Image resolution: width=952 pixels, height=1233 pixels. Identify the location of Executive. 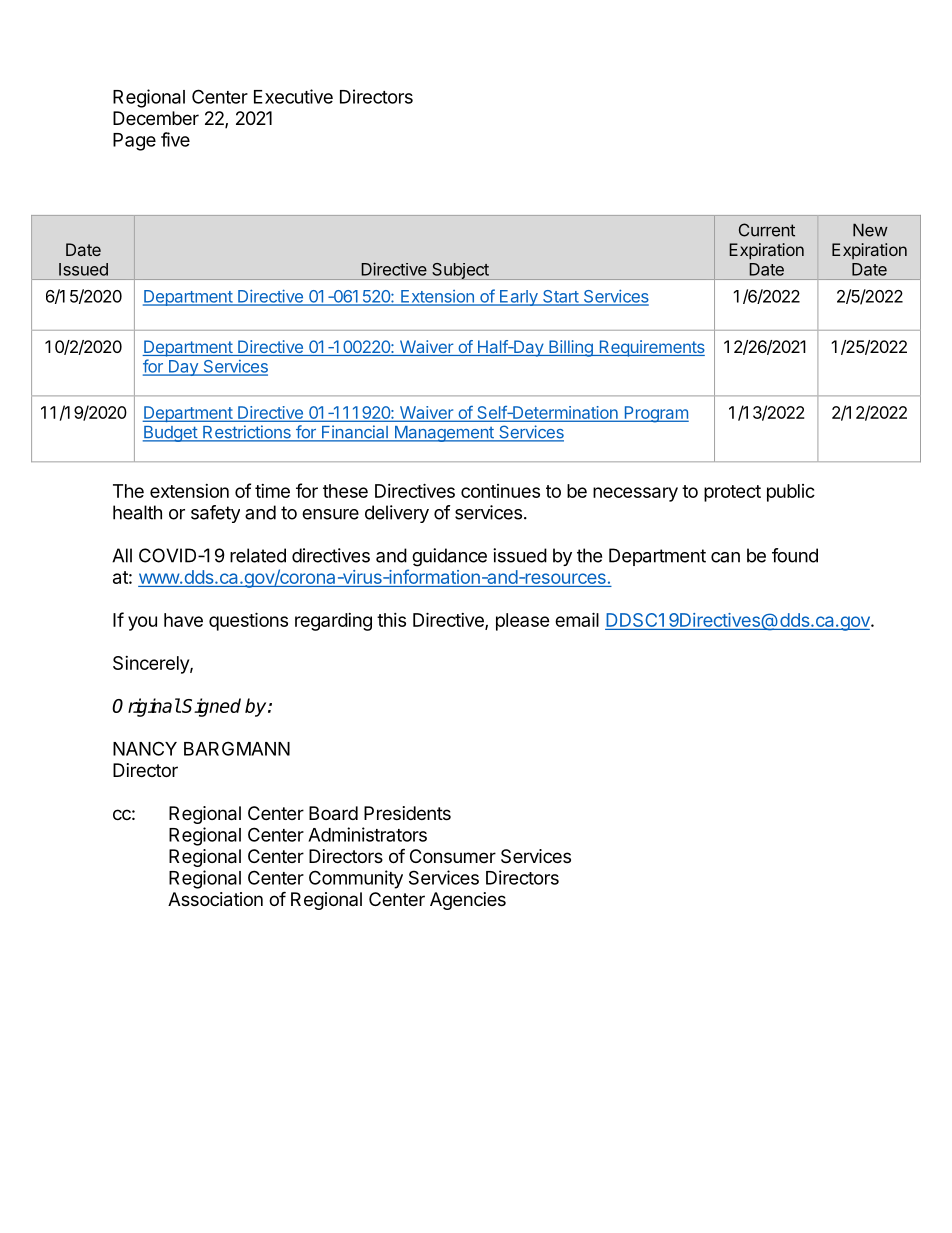
(293, 96).
